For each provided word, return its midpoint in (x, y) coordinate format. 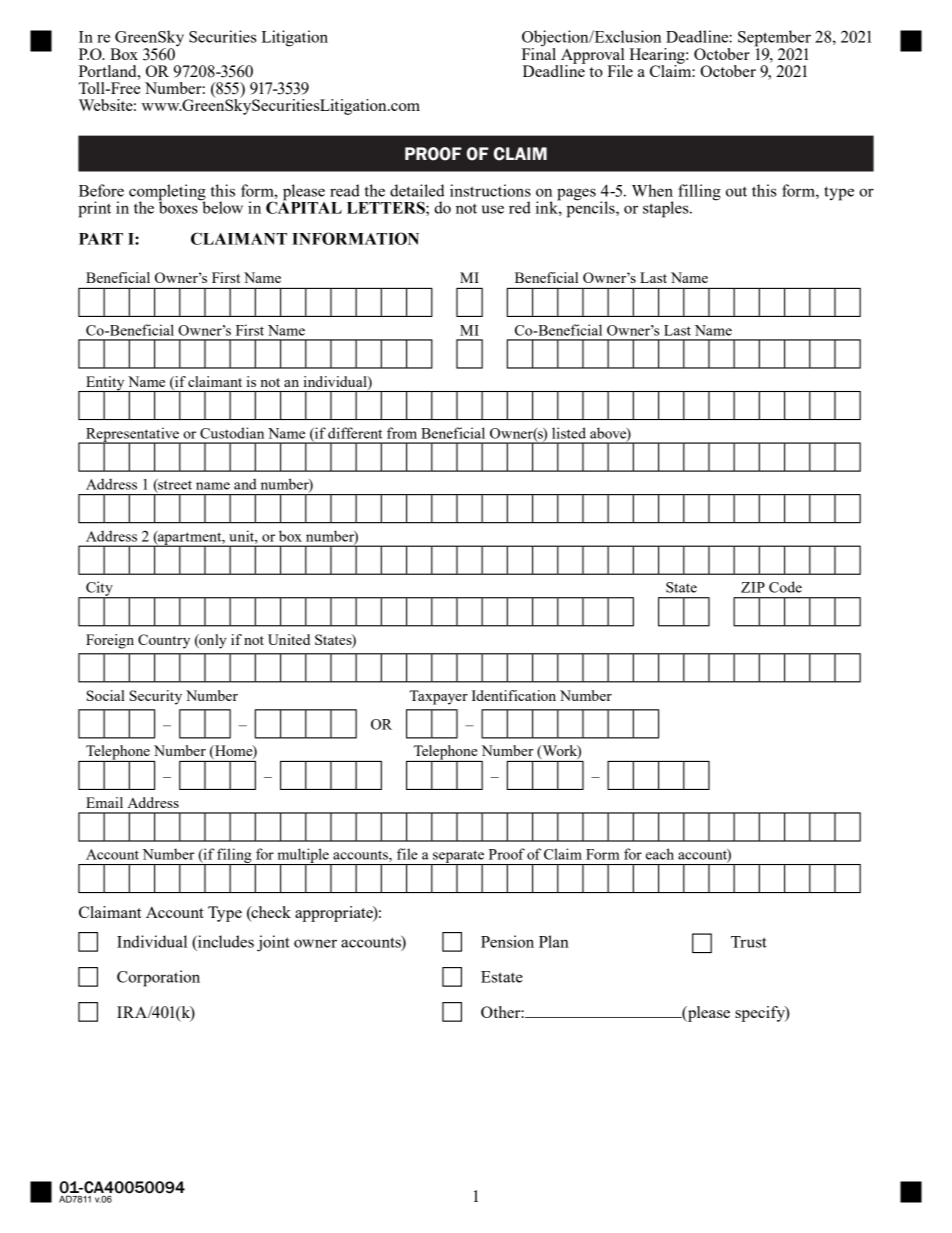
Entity (105, 384)
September (774, 39)
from (402, 433)
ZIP (753, 587)
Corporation (158, 978)
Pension (507, 941)
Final (539, 52)
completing (167, 193)
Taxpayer (439, 697)
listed (569, 433)
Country (164, 641)
